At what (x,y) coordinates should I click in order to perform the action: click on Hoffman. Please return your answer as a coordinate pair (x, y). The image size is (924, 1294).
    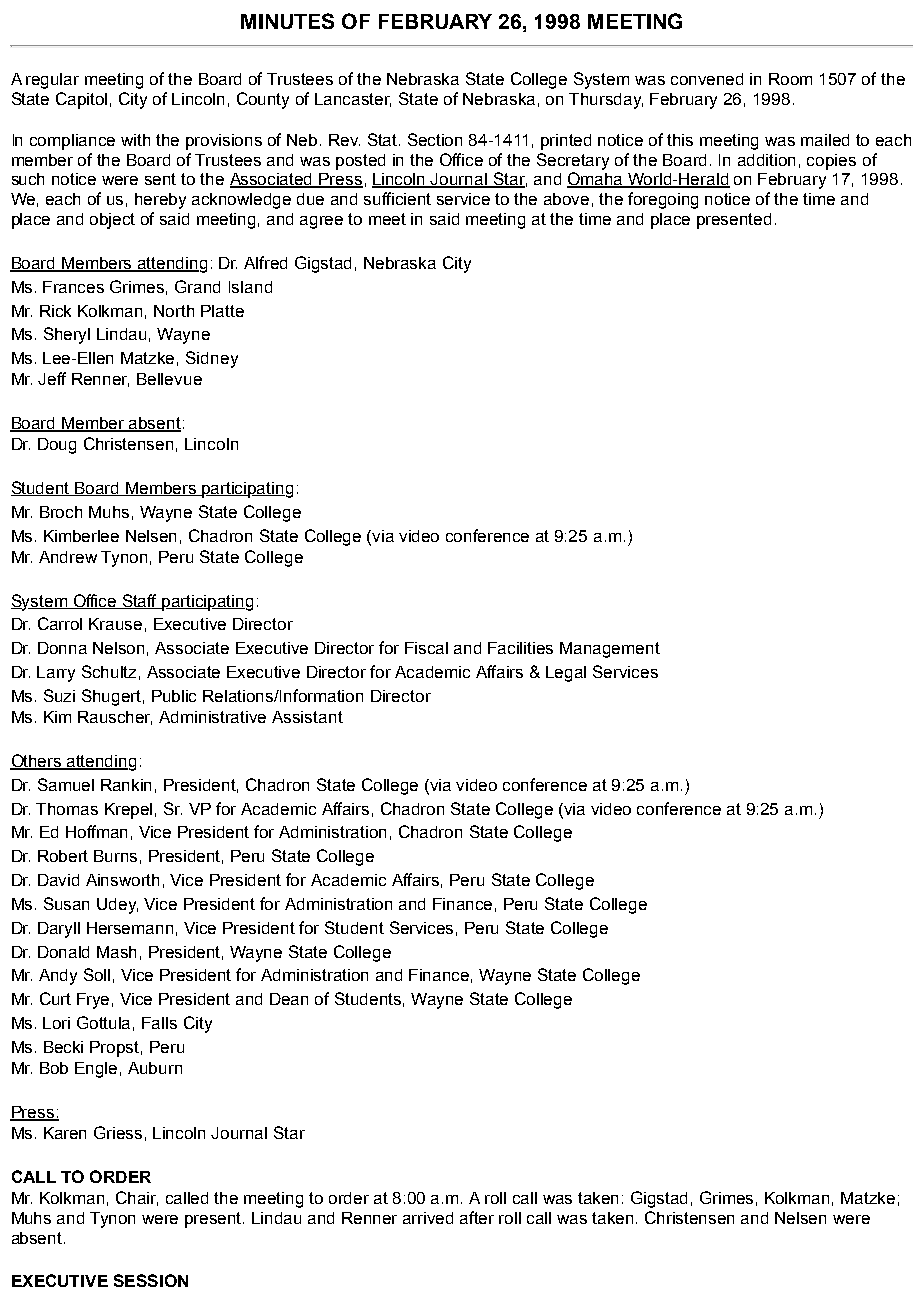
    Looking at the image, I should click on (96, 831).
